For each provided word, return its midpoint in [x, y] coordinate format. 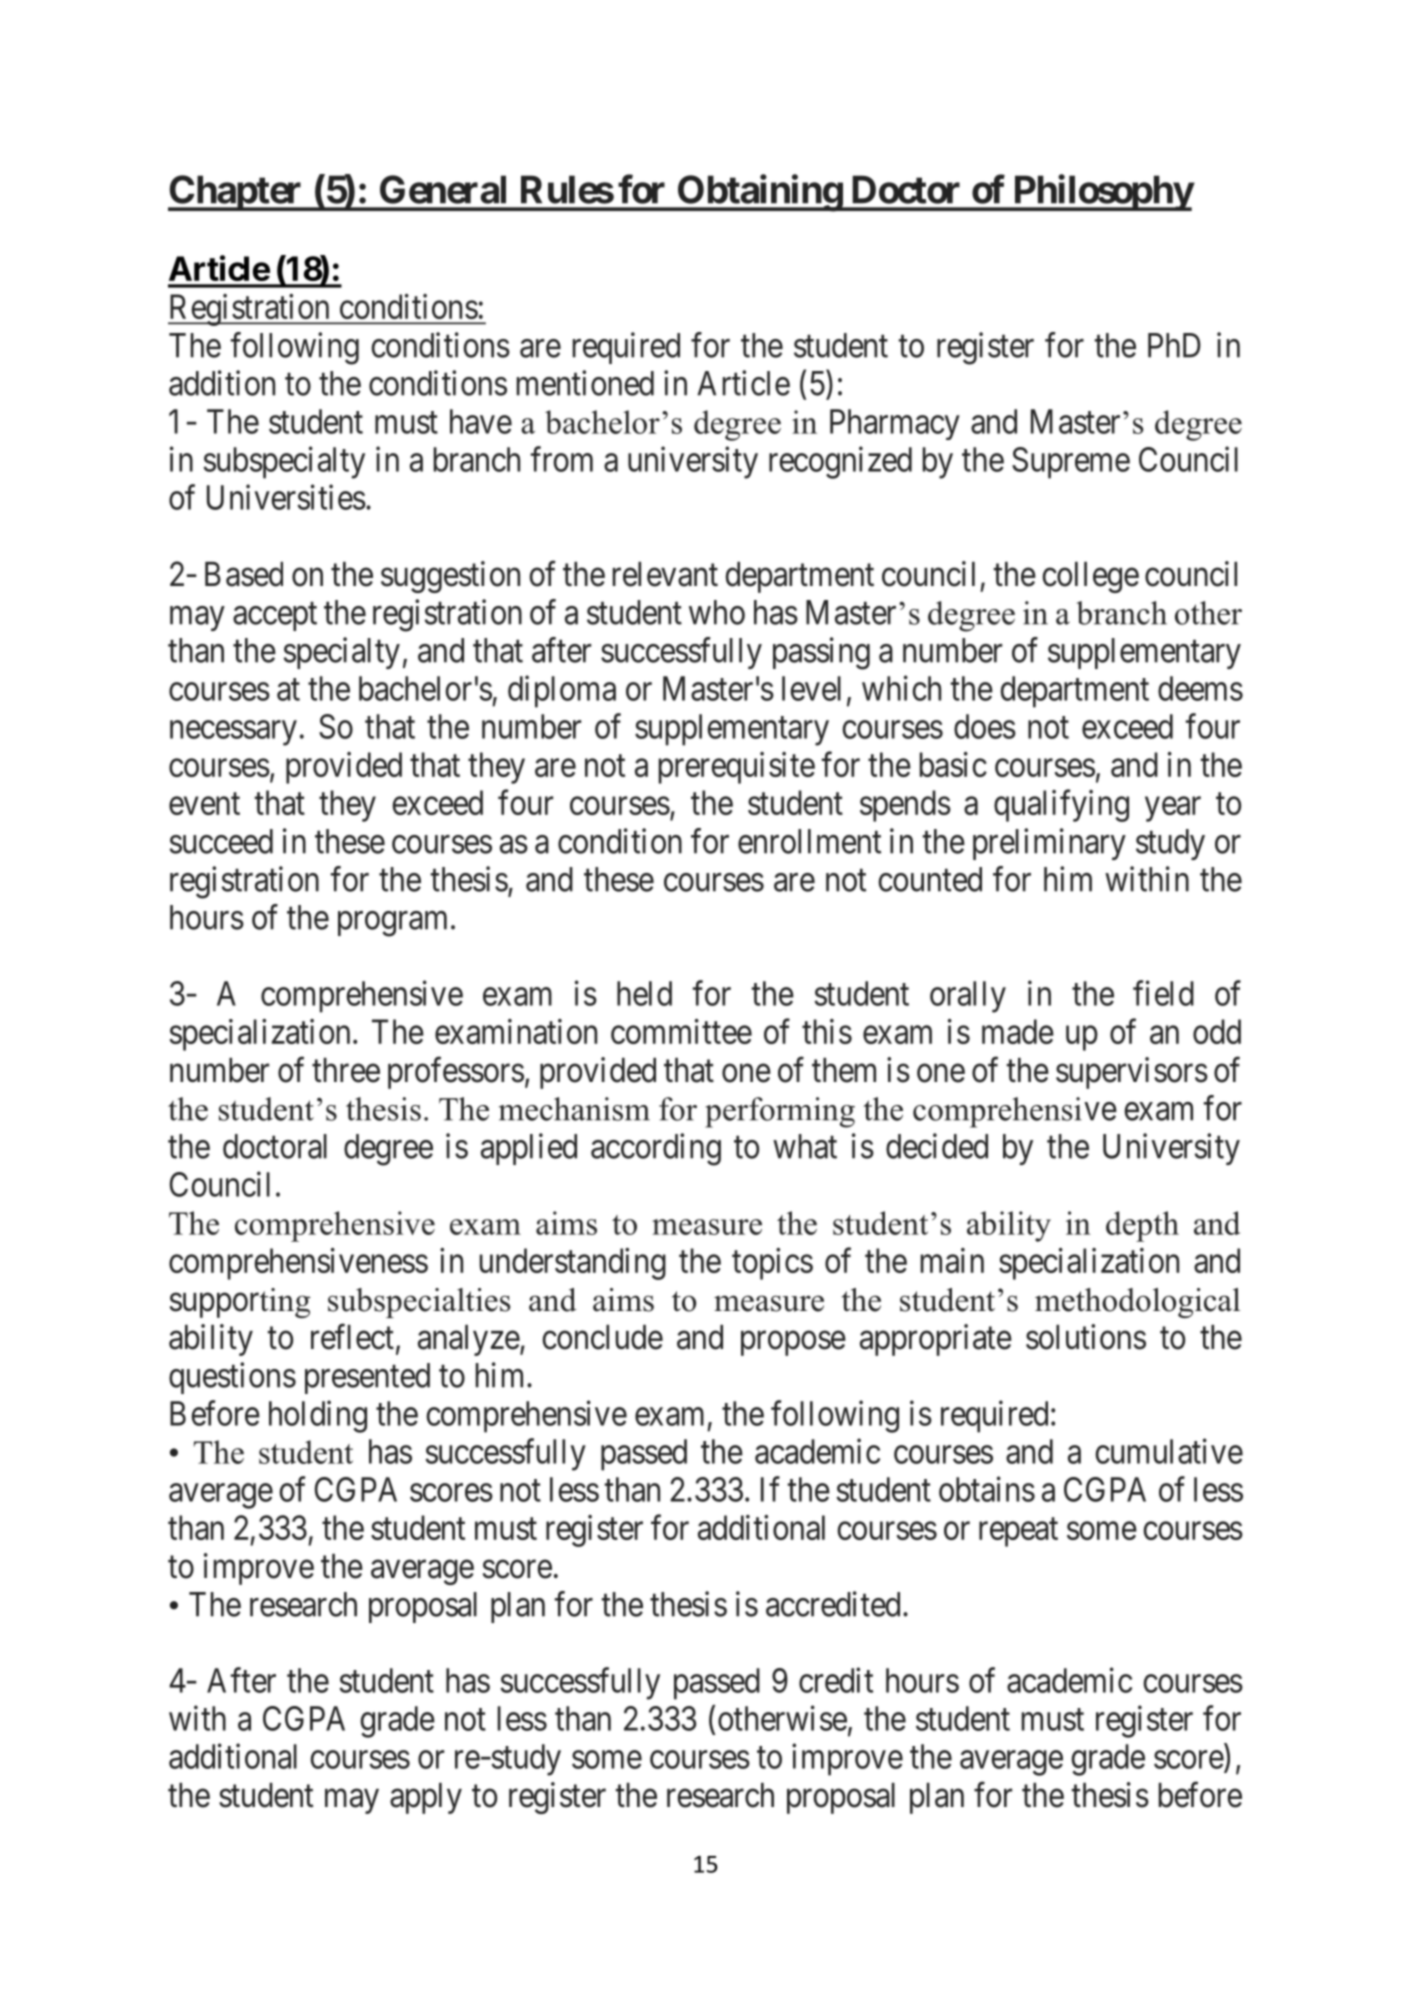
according [656, 1149]
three [346, 1070]
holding [318, 1416]
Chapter [236, 193]
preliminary [1049, 844]
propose [793, 1343]
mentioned [585, 383]
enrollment [809, 841]
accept [275, 617]
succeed [221, 841]
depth [1142, 1226]
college [1090, 577]
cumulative [1169, 1451]
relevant [665, 574]
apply [426, 1798]
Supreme [1071, 463]
